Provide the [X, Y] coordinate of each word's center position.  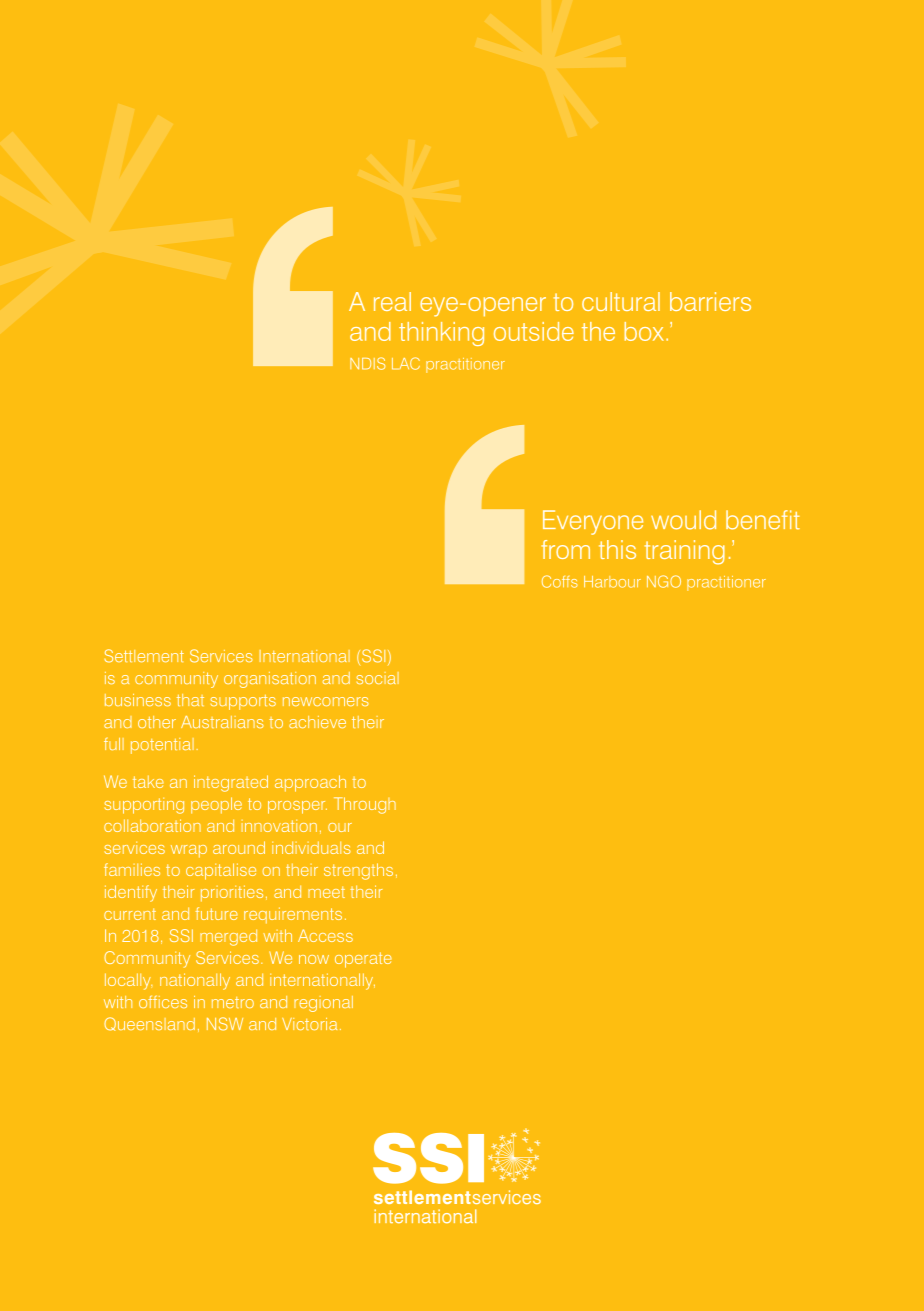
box [644, 331]
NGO [664, 581]
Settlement [144, 656]
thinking [441, 334]
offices [163, 1001]
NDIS [367, 363]
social [378, 678]
